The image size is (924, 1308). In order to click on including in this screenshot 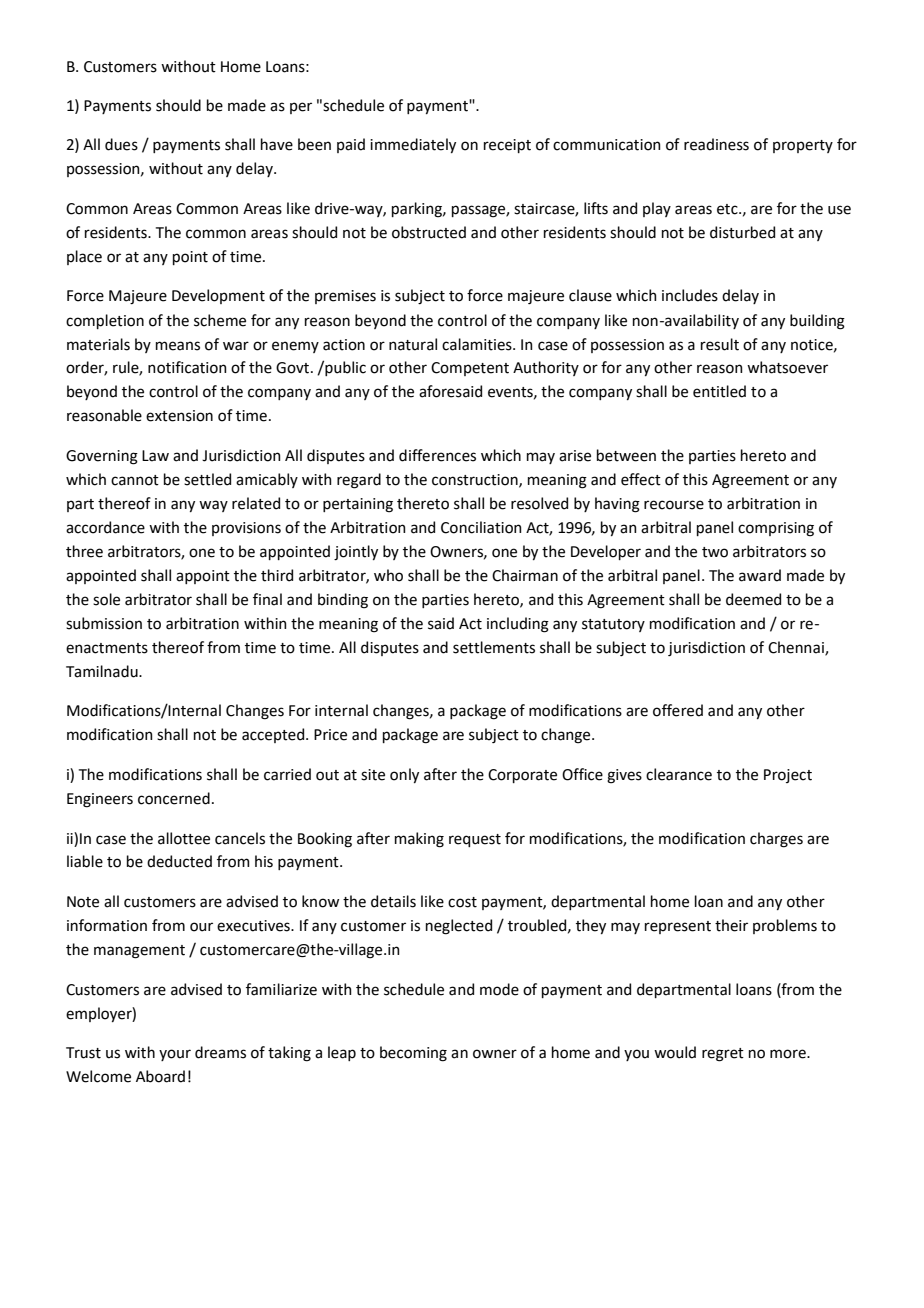, I will do `click(518, 625)`.
